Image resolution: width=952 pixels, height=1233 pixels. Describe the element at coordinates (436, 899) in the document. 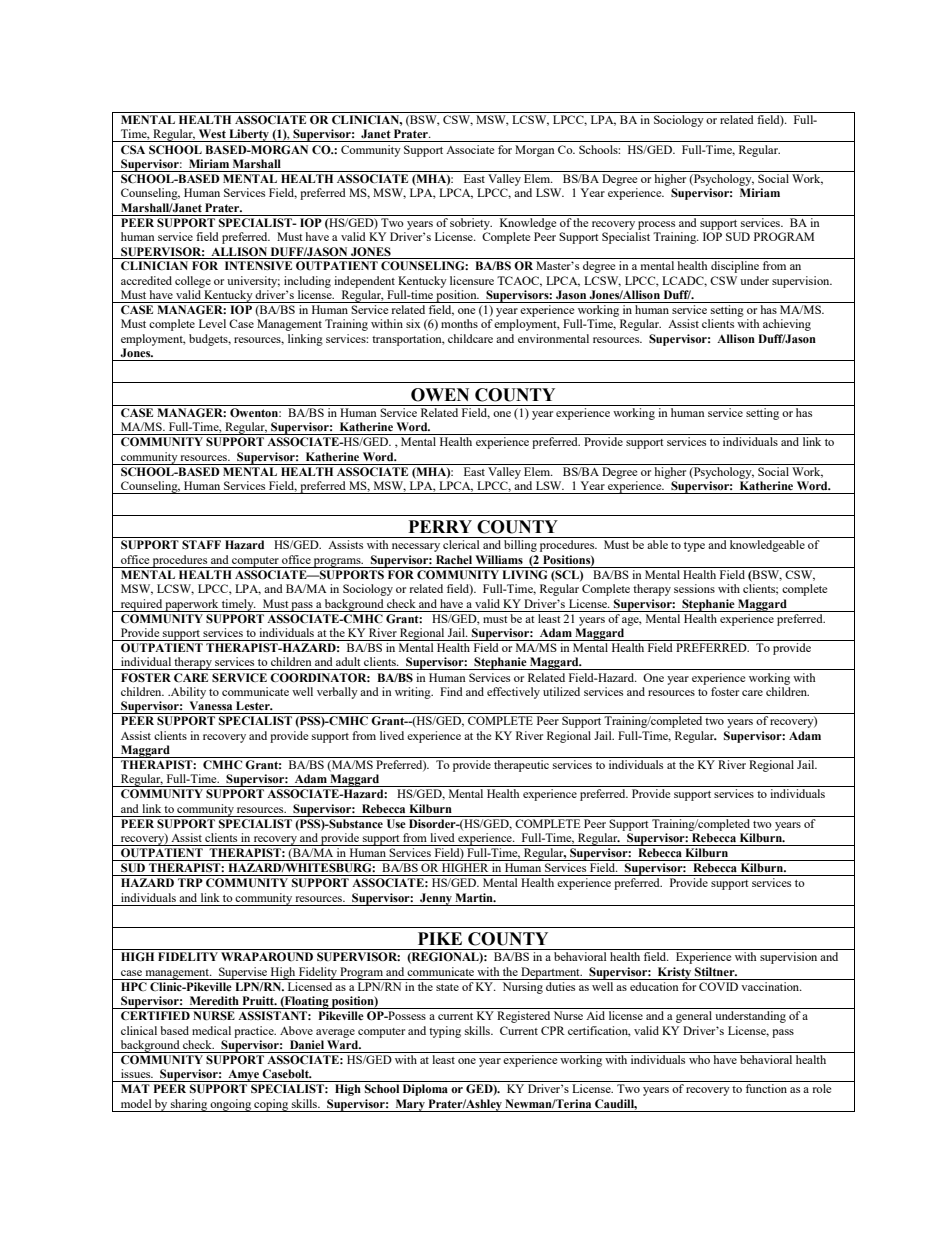

I see `Jenny` at that location.
